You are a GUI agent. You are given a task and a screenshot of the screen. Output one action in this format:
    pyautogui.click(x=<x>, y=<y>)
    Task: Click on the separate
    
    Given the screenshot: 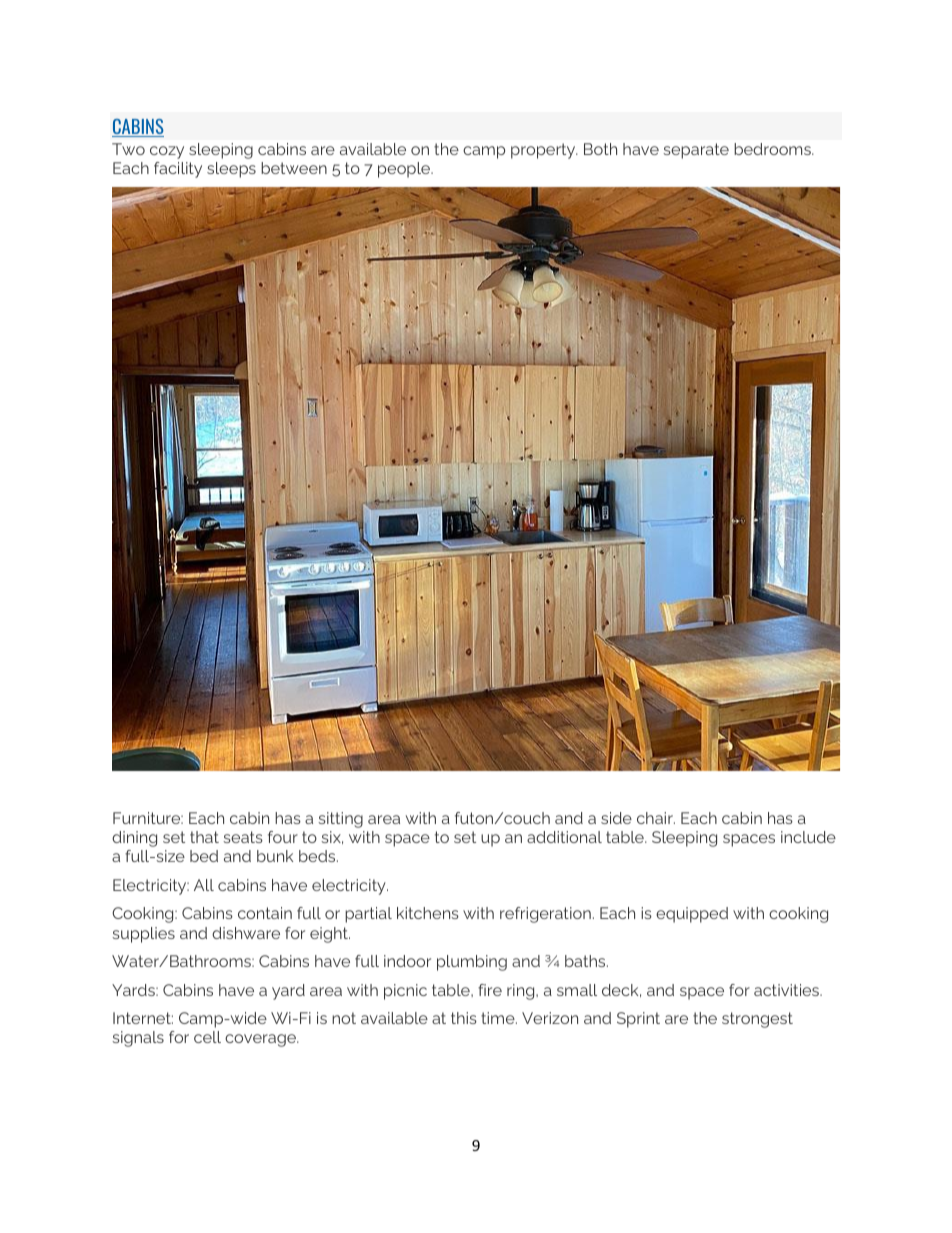 What is the action you would take?
    pyautogui.click(x=696, y=151)
